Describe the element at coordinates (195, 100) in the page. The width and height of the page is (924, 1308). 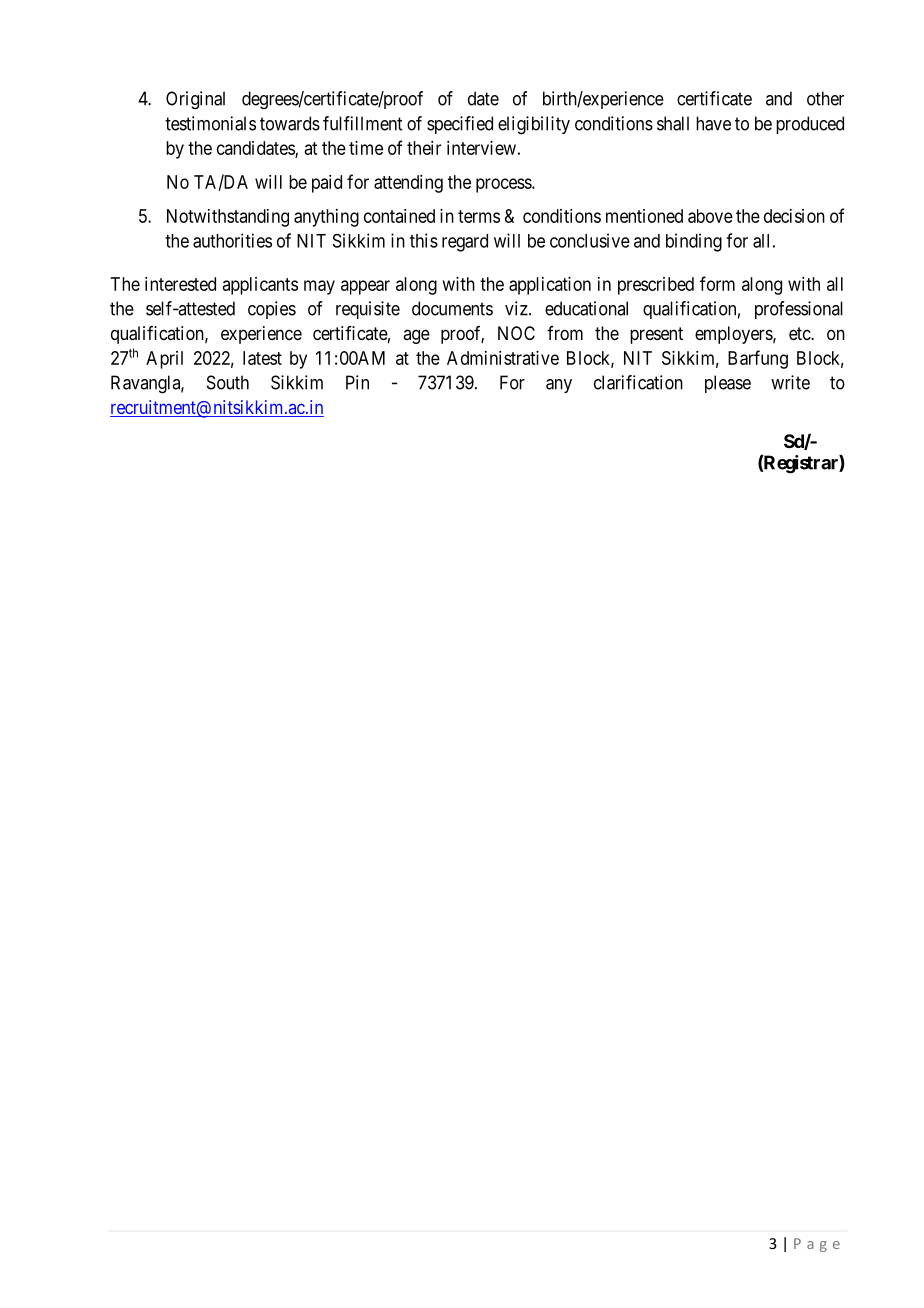
I see `Original` at that location.
